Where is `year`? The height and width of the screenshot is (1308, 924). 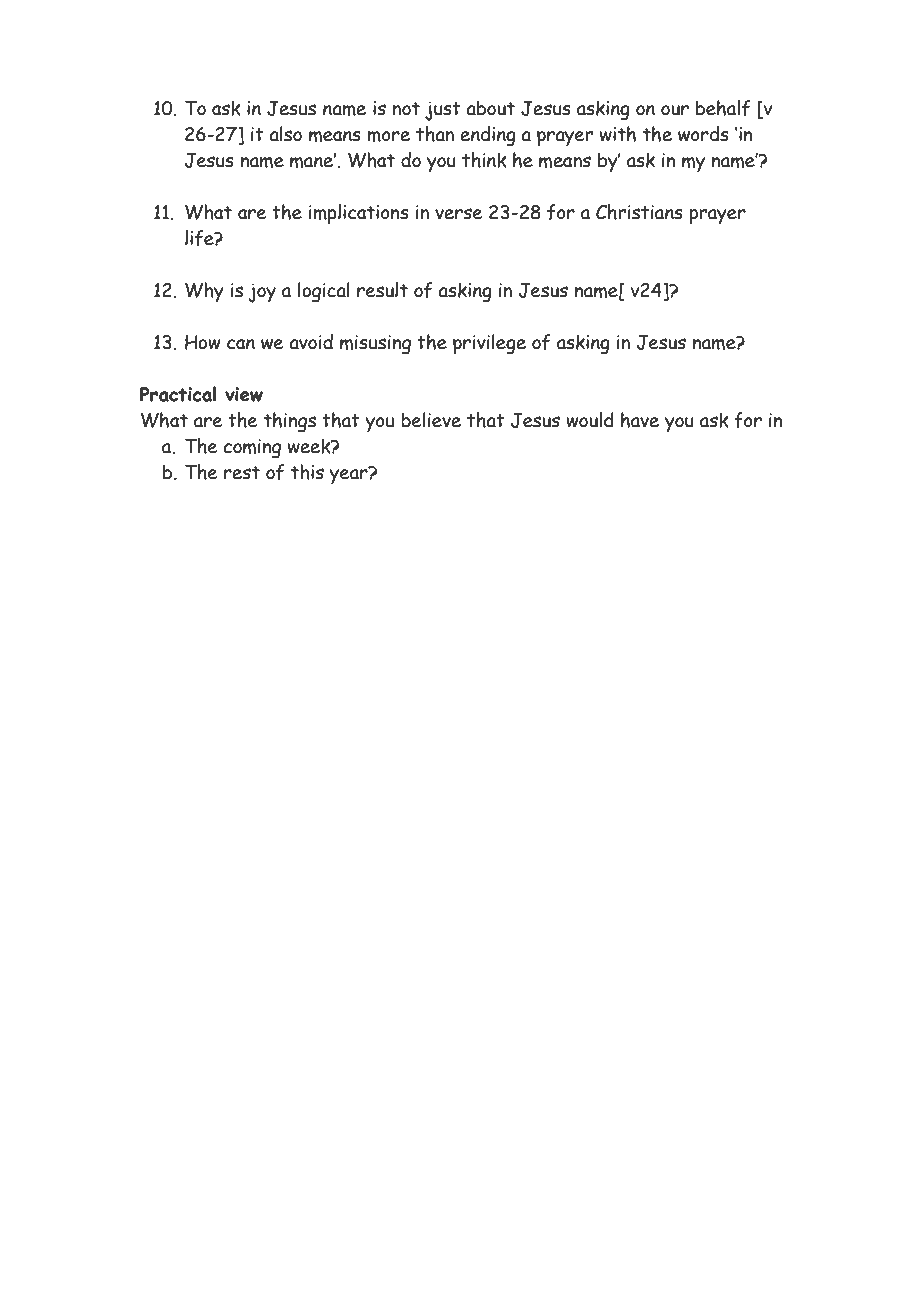
year is located at coordinates (349, 475).
